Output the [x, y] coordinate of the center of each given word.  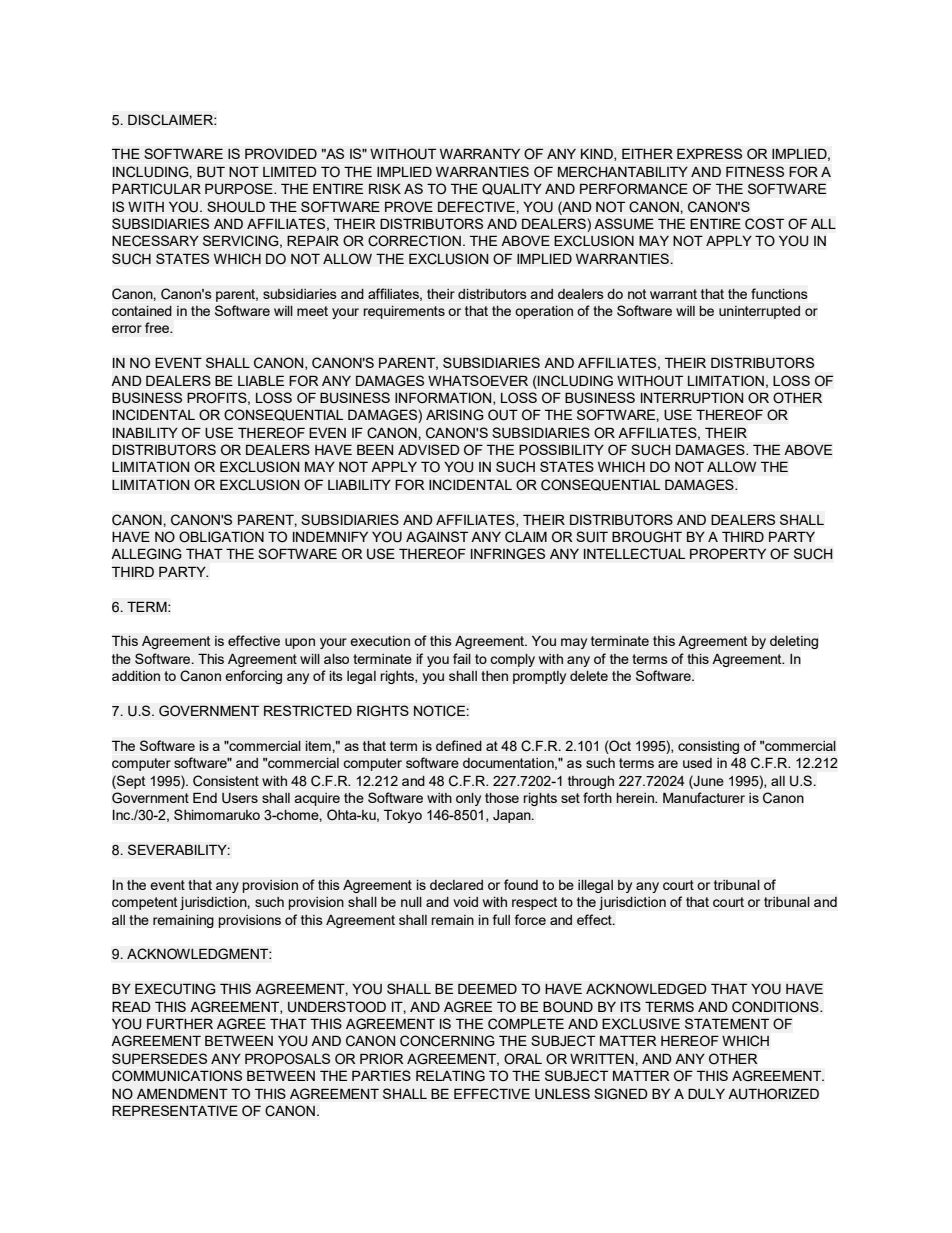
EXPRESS [709, 153]
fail [462, 658]
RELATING [450, 1076]
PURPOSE [240, 189]
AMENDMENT [182, 1093]
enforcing [253, 677]
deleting [794, 642]
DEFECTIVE [477, 207]
